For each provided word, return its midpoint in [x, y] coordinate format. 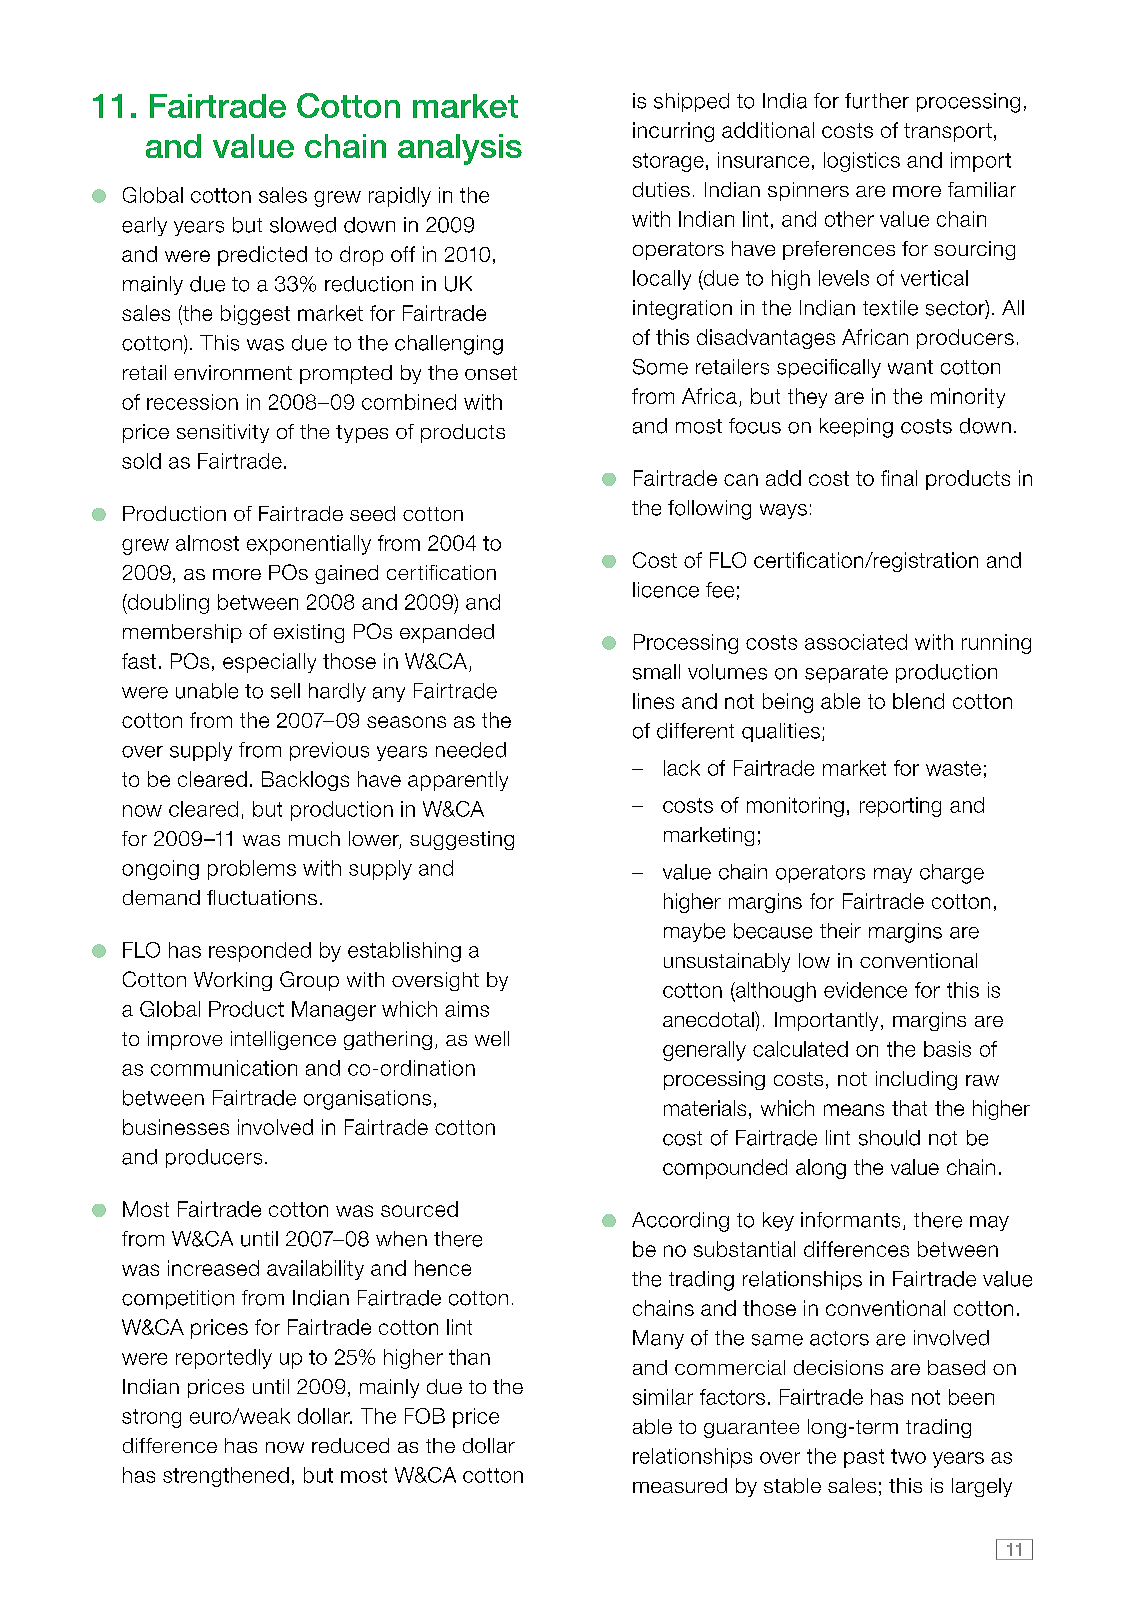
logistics [862, 162]
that [909, 1108]
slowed [303, 225]
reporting [900, 807]
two [908, 1456]
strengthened [226, 1477]
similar [663, 1397]
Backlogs [305, 781]
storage [668, 162]
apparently [458, 781]
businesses [176, 1127]
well [492, 1038]
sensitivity [223, 433]
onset [491, 373]
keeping [856, 428]
